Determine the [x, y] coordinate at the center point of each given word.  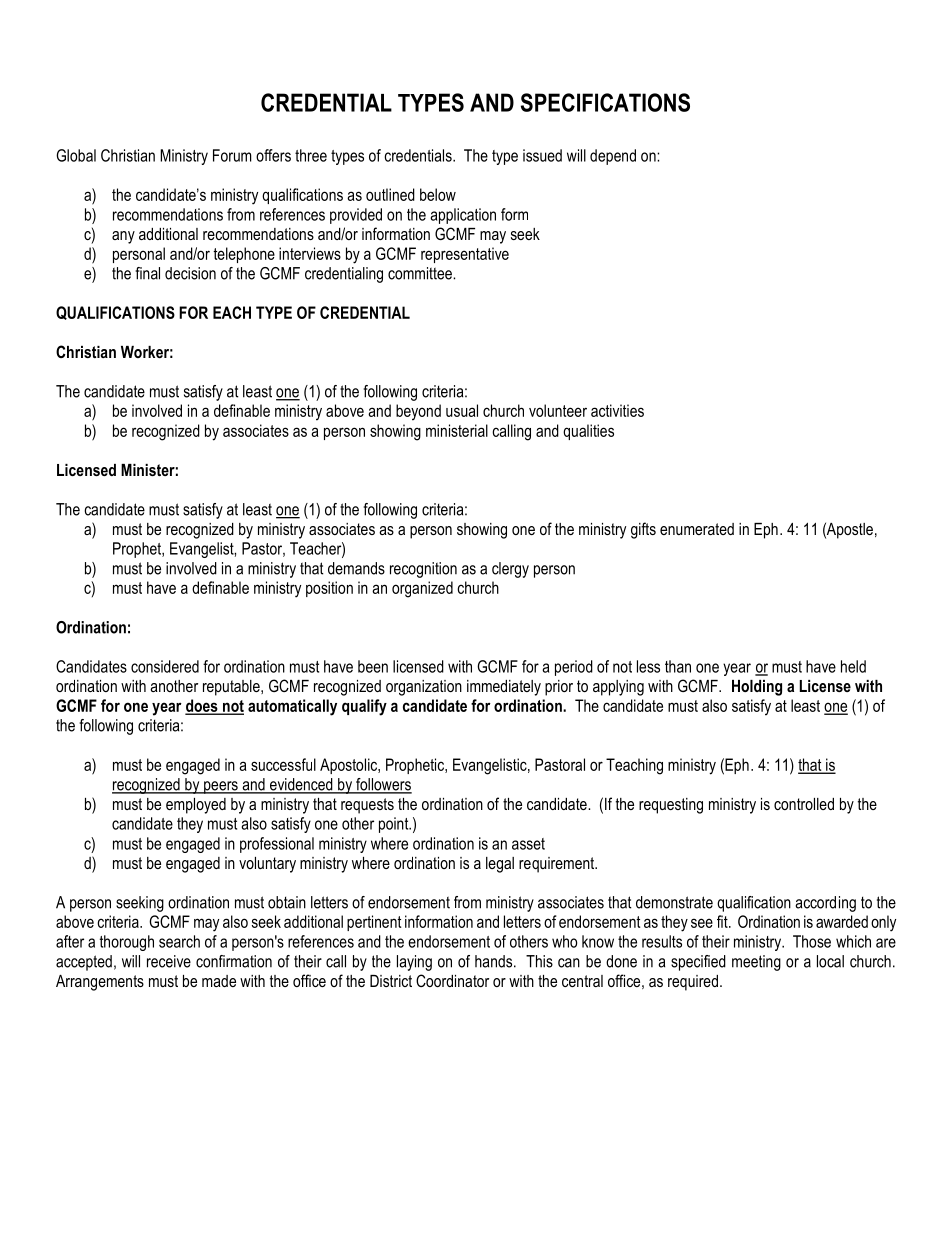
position [329, 589]
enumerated [697, 529]
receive [169, 961]
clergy [510, 570]
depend [613, 157]
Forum [232, 155]
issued [542, 155]
